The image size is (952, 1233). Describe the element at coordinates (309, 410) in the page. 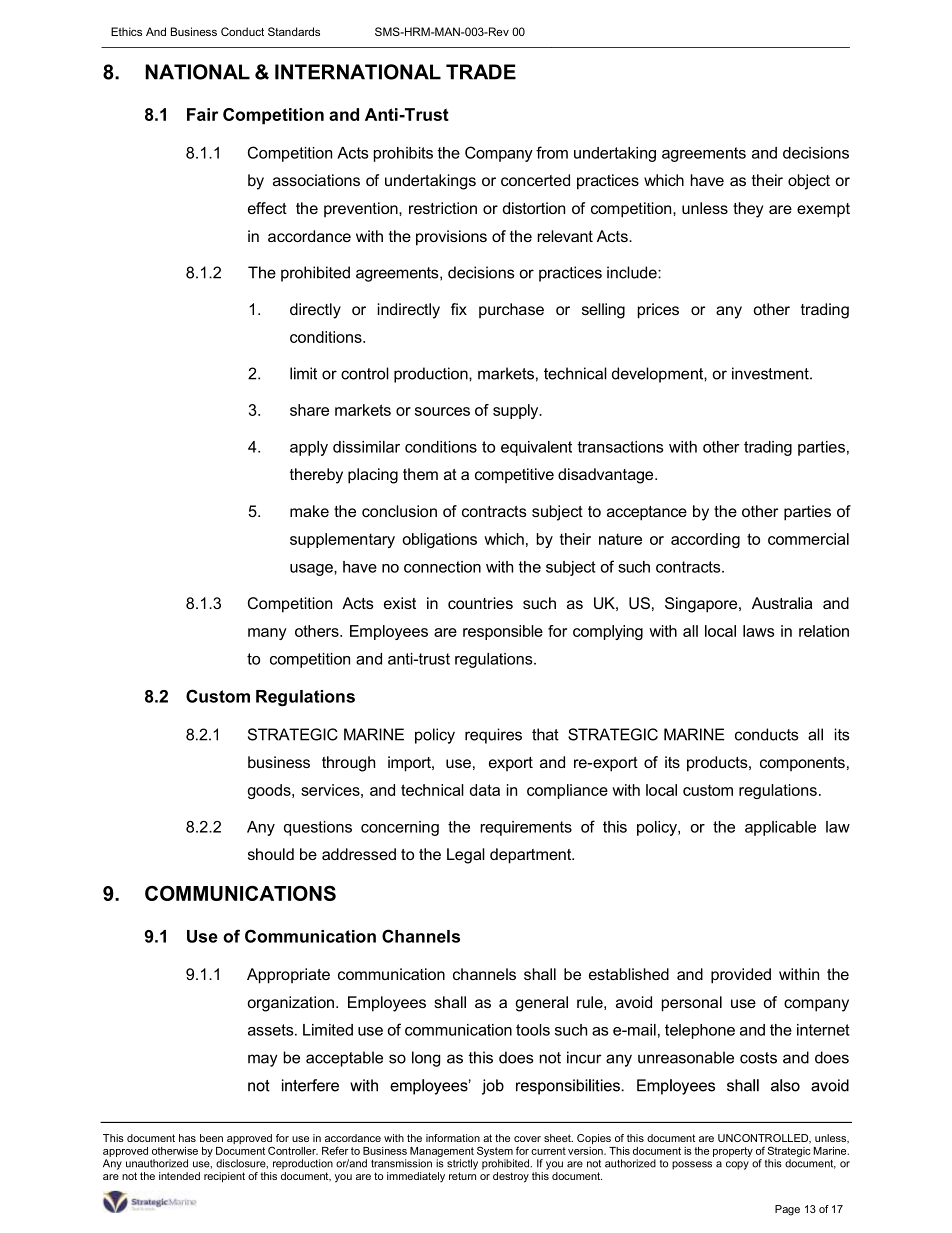

I see `share` at that location.
